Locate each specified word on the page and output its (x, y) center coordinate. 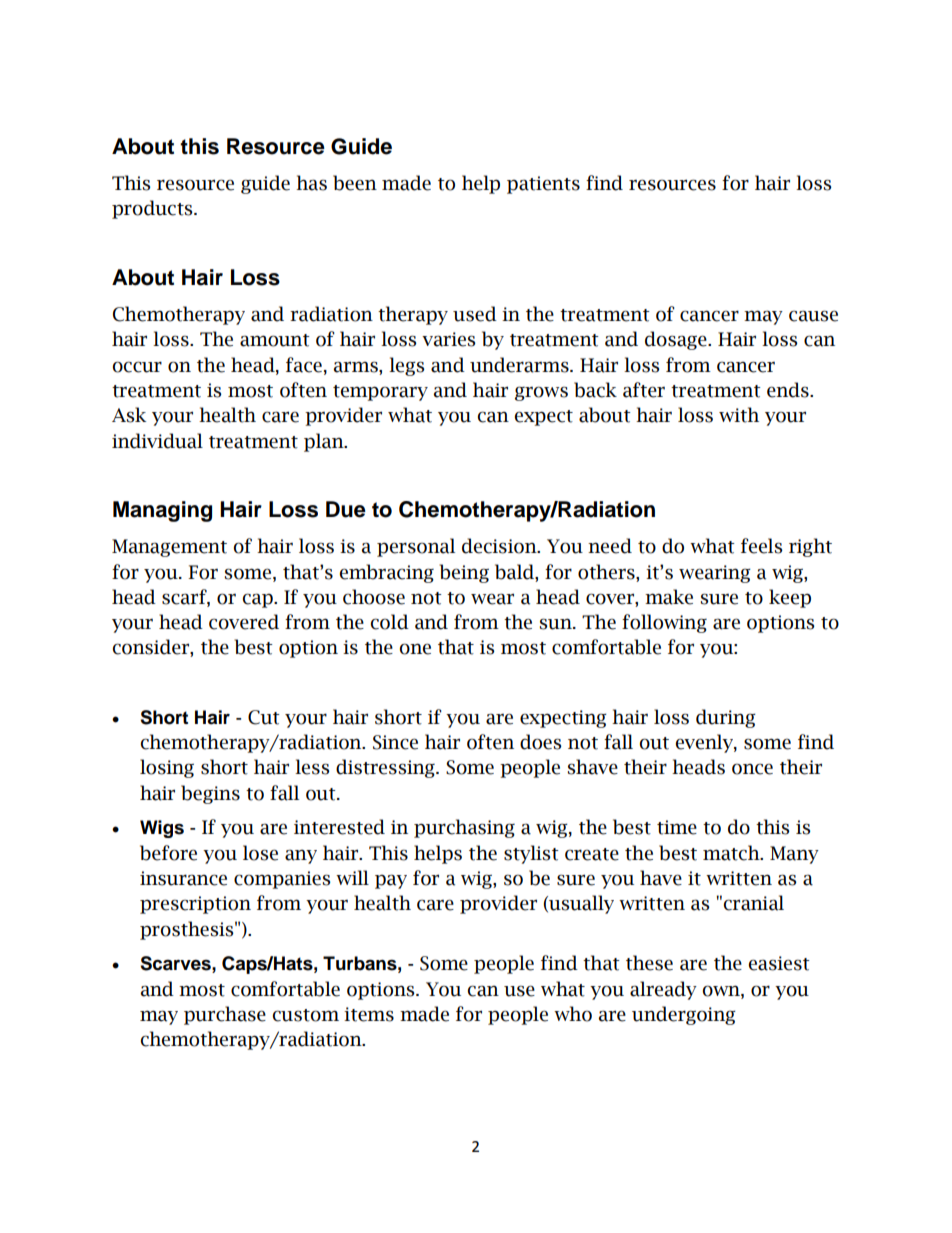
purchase (225, 1015)
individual (157, 441)
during (726, 718)
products (153, 209)
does (540, 742)
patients (543, 185)
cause (813, 316)
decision (500, 546)
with (739, 415)
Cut (264, 717)
